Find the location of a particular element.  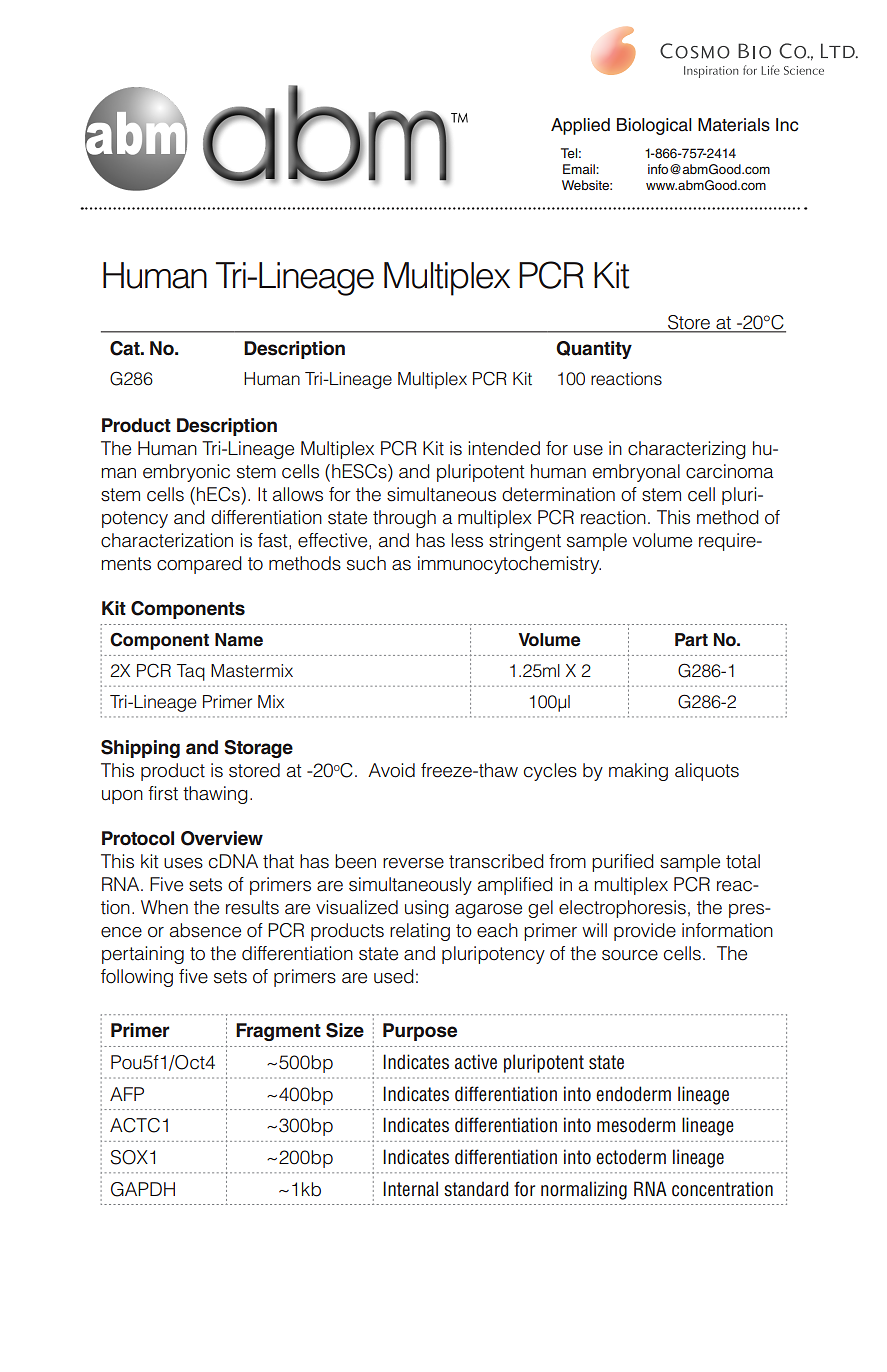

transcribed is located at coordinates (496, 861).
